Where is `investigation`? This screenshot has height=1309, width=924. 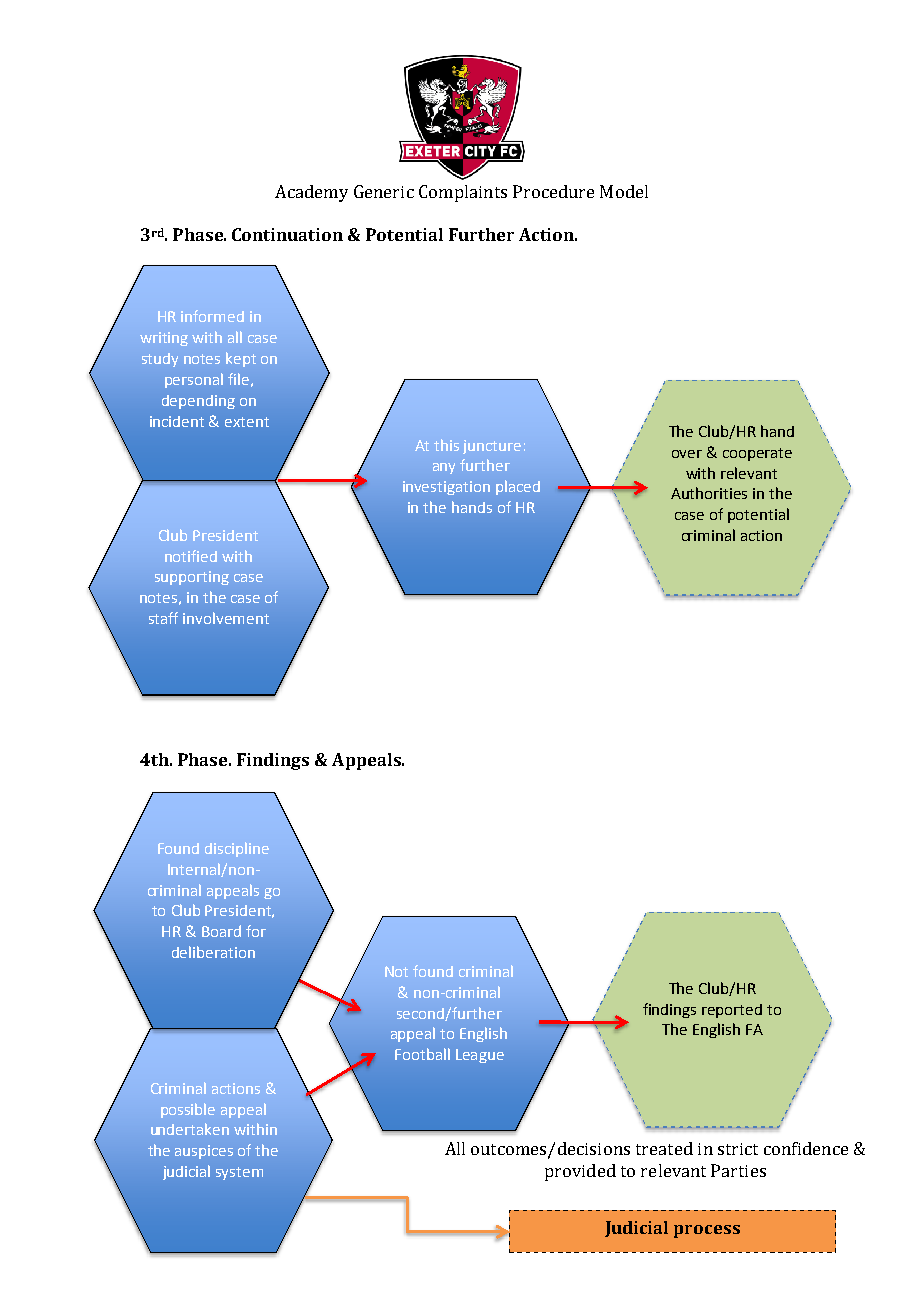
investigation is located at coordinates (446, 488).
